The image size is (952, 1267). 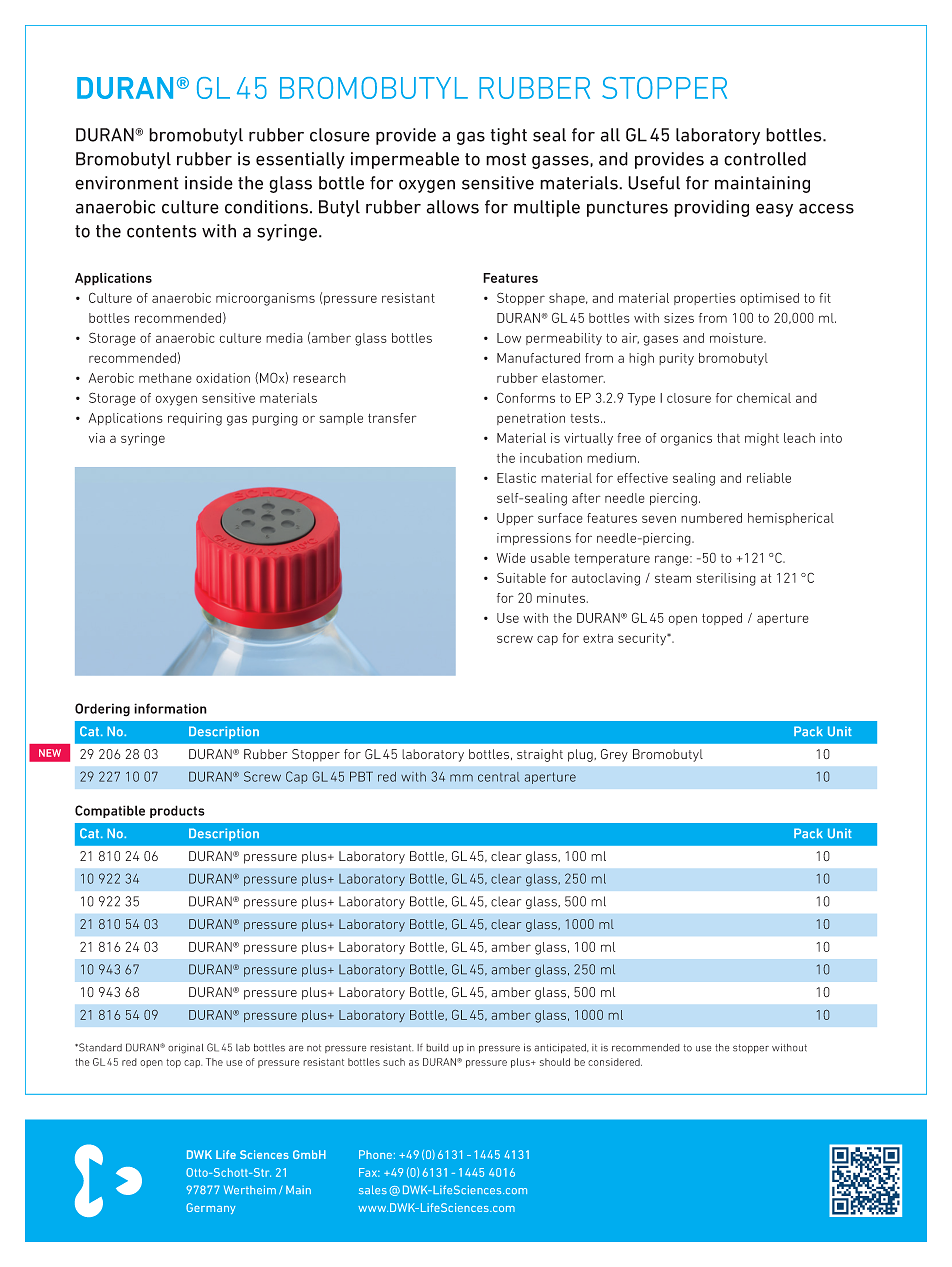 I want to click on environment, so click(x=127, y=183).
